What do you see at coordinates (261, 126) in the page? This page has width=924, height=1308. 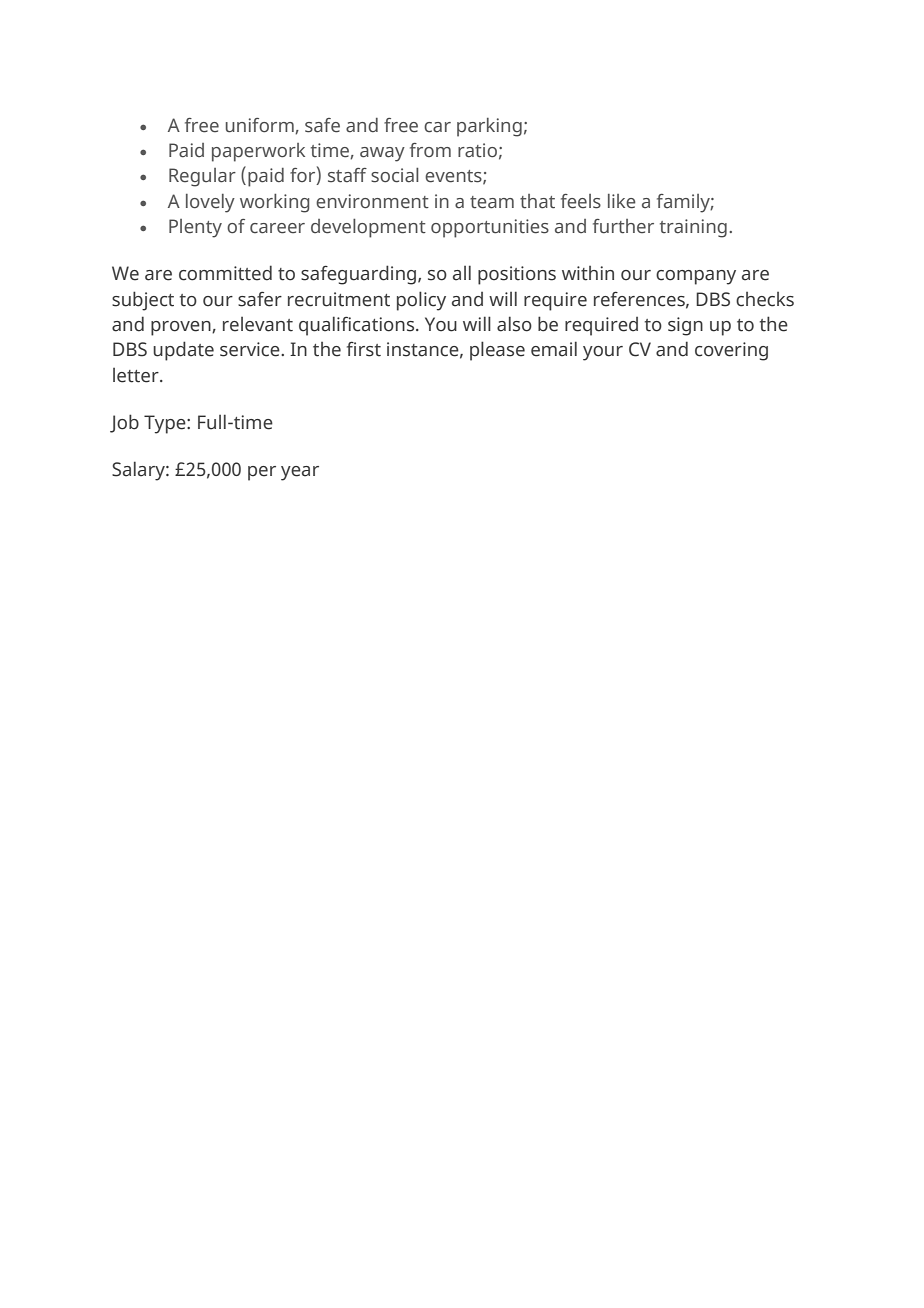 I see `uniform` at bounding box center [261, 126].
